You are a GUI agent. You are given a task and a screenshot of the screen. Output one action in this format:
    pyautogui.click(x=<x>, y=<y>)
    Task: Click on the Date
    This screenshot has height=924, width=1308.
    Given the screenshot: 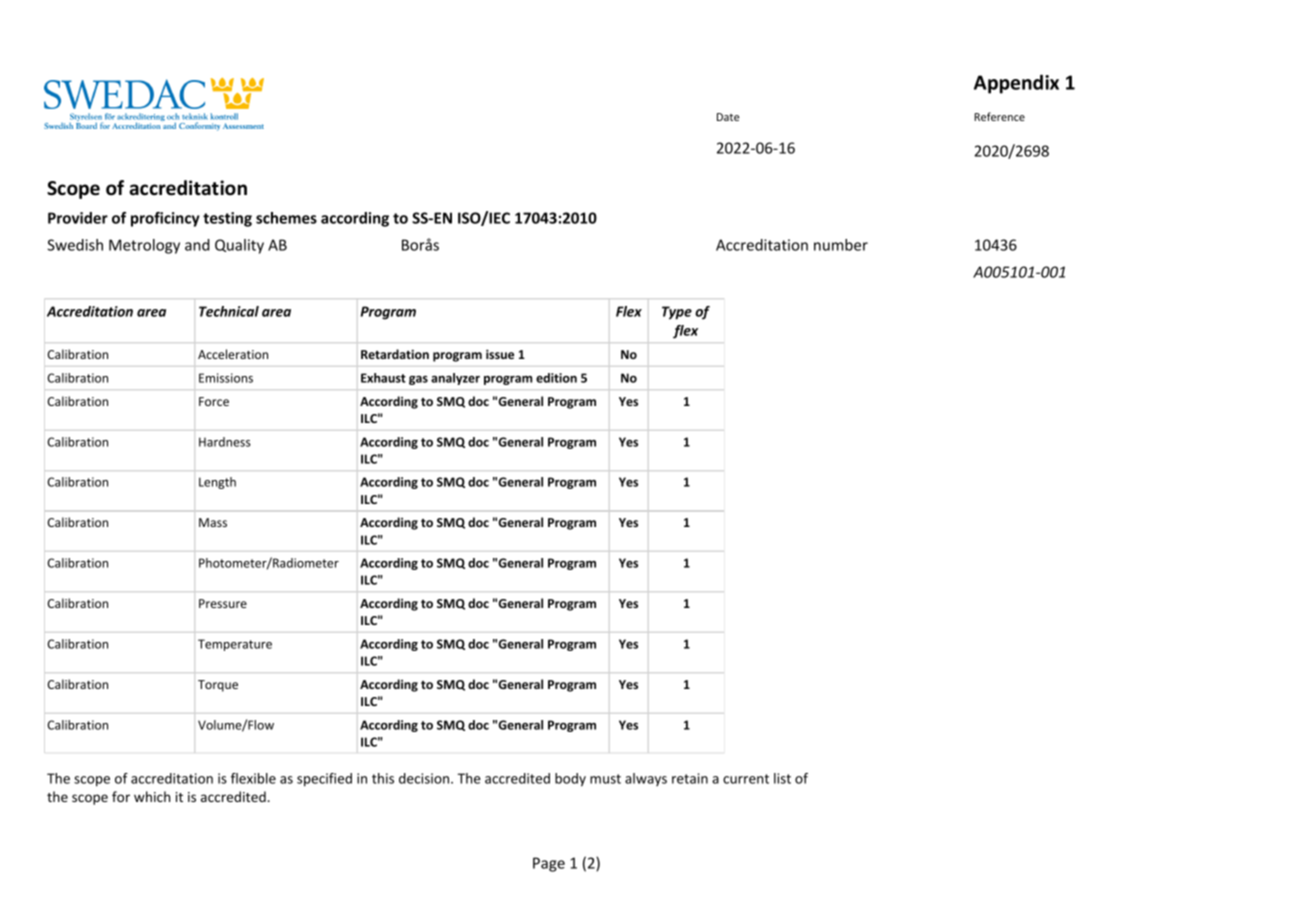 What is the action you would take?
    pyautogui.click(x=728, y=117)
